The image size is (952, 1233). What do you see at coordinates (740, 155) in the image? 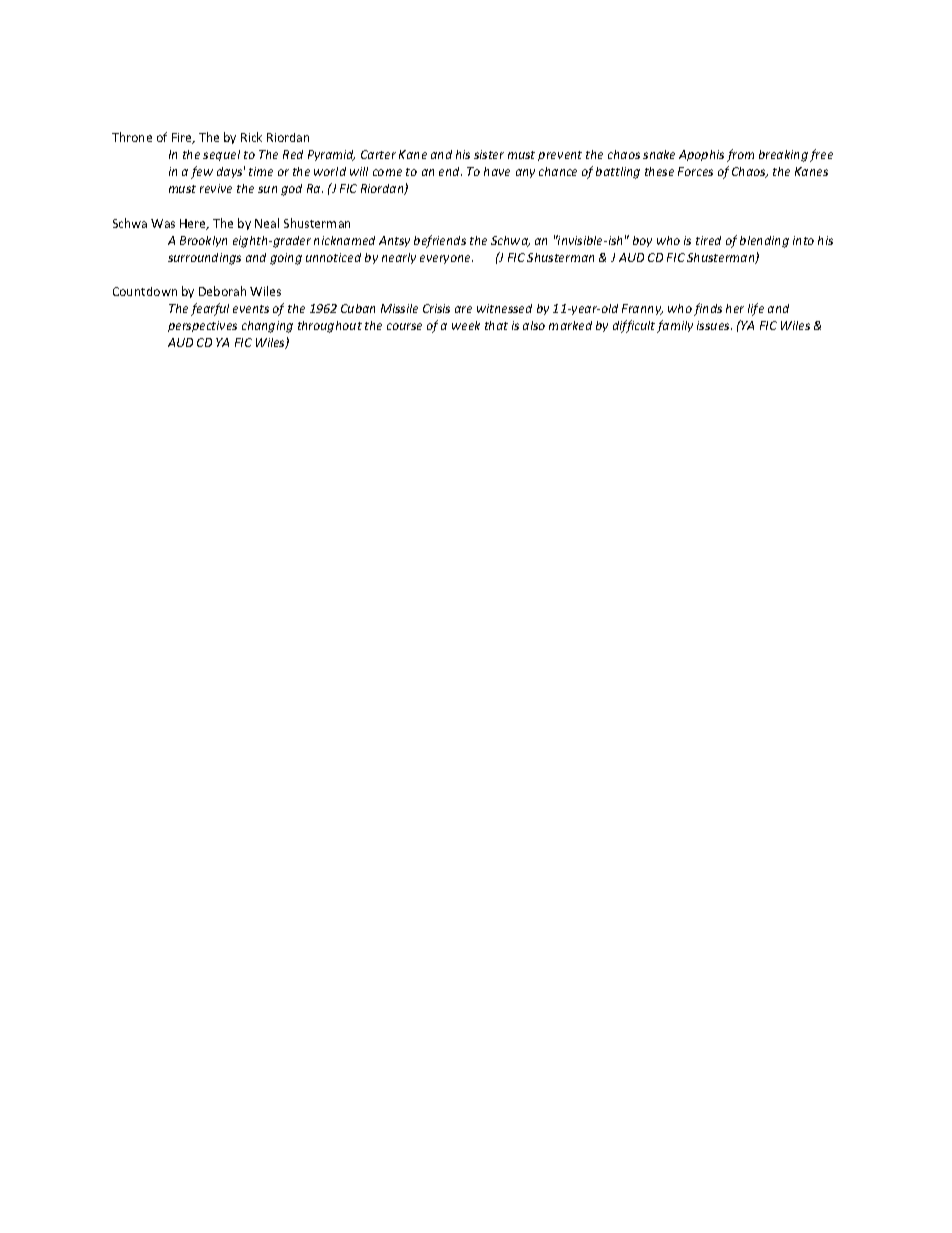
I see `from` at bounding box center [740, 155].
